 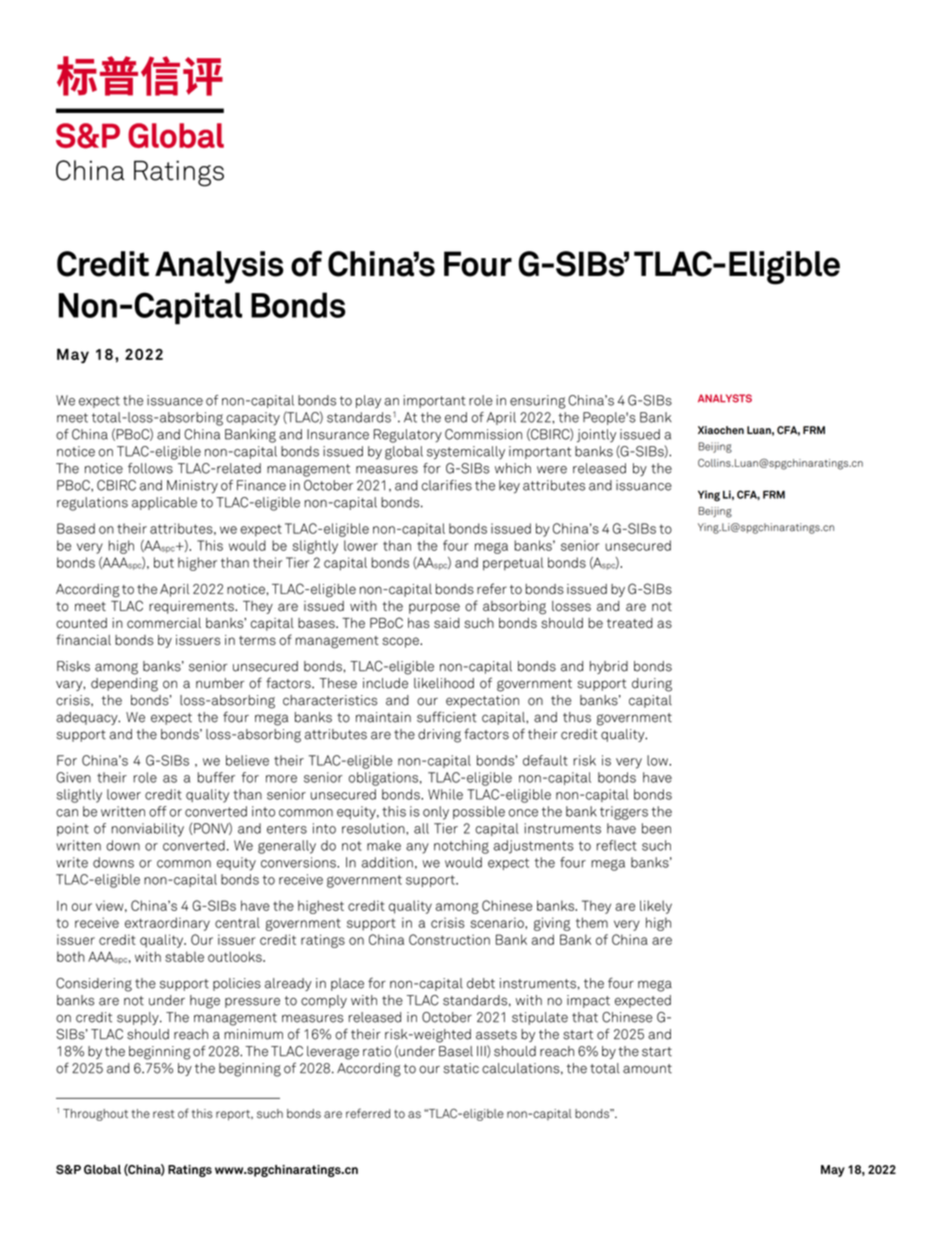 I want to click on amount, so click(x=647, y=1069).
